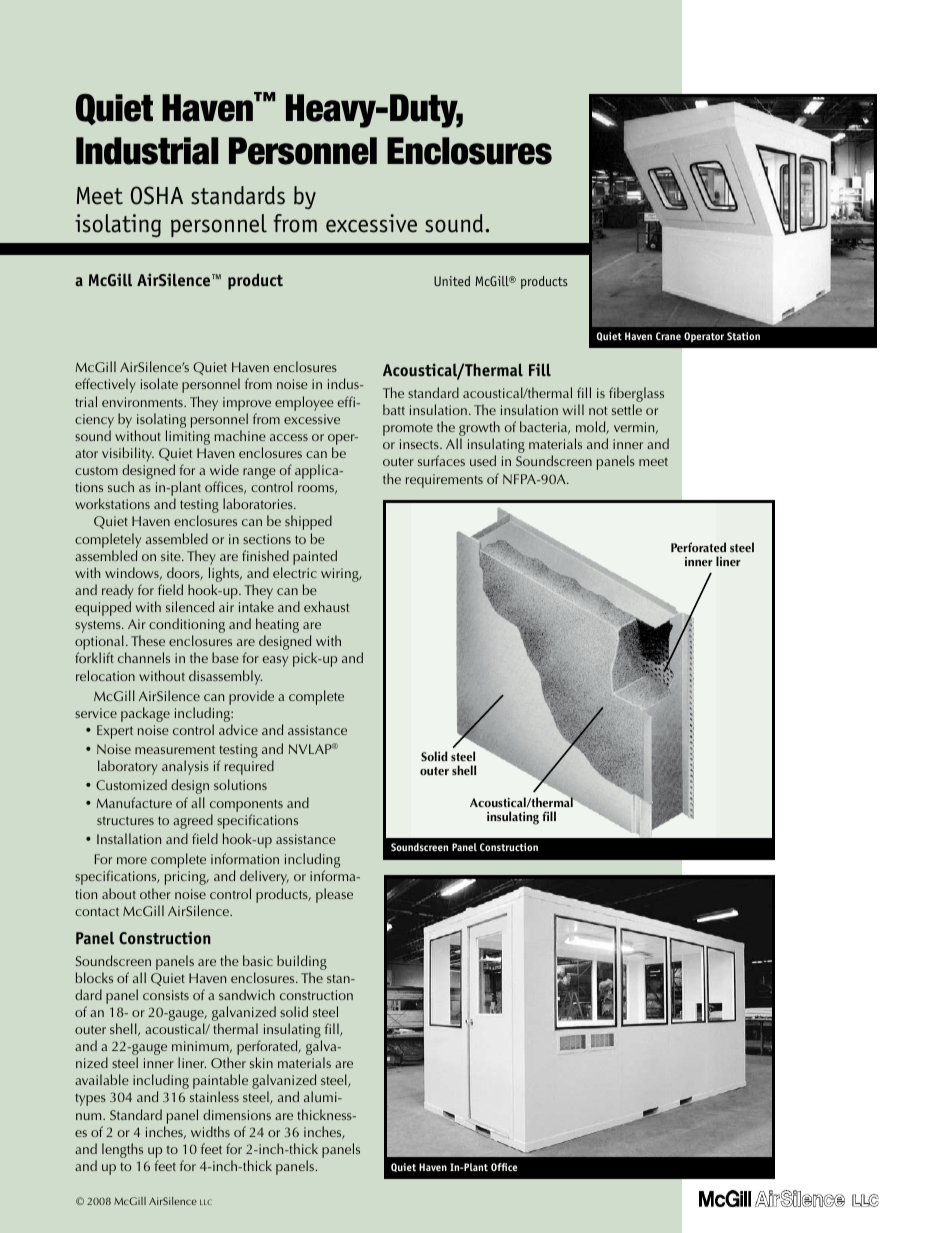 The image size is (952, 1233). Describe the element at coordinates (302, 962) in the screenshot. I see `building` at that location.
